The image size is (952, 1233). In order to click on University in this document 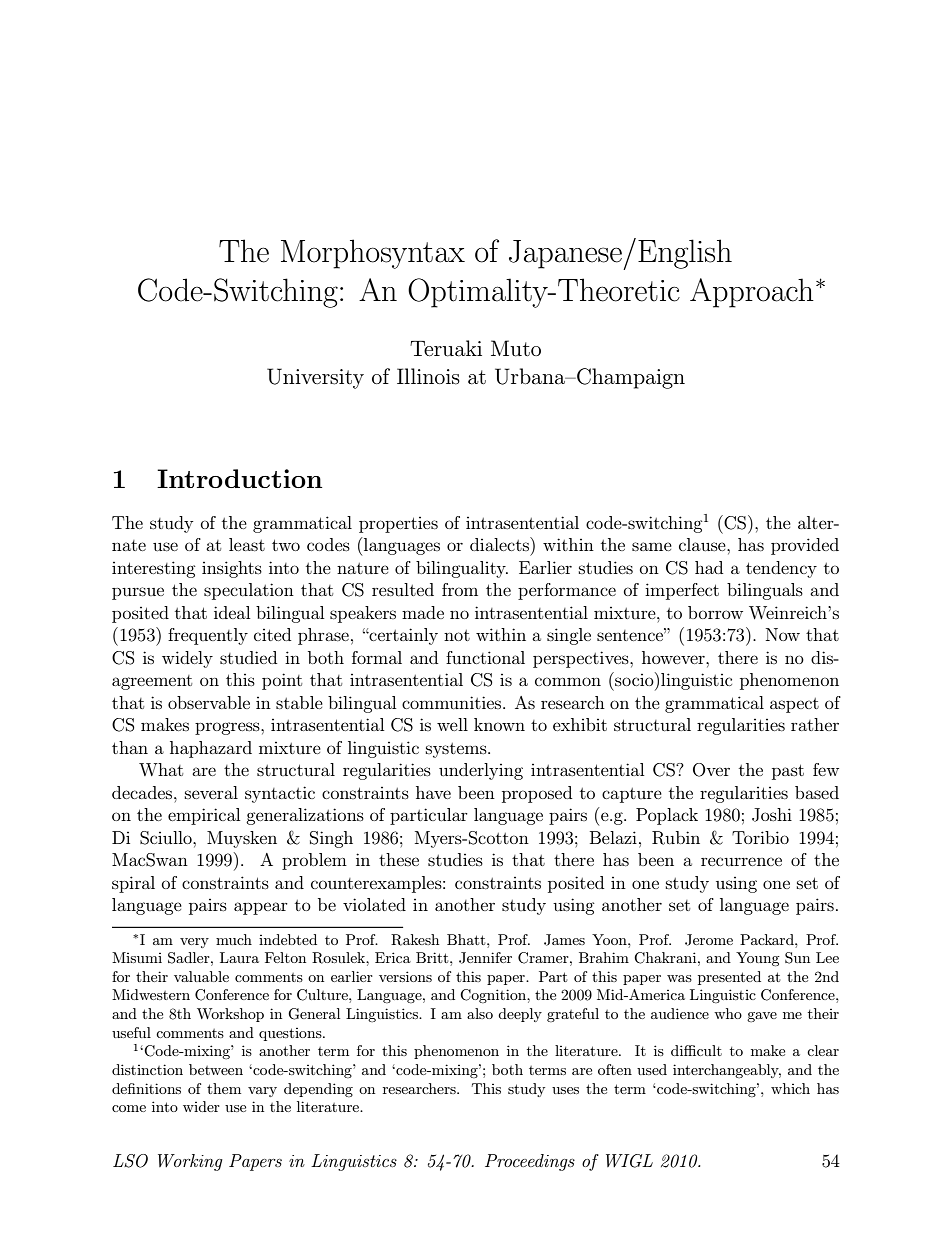, I will do `click(315, 378)`.
